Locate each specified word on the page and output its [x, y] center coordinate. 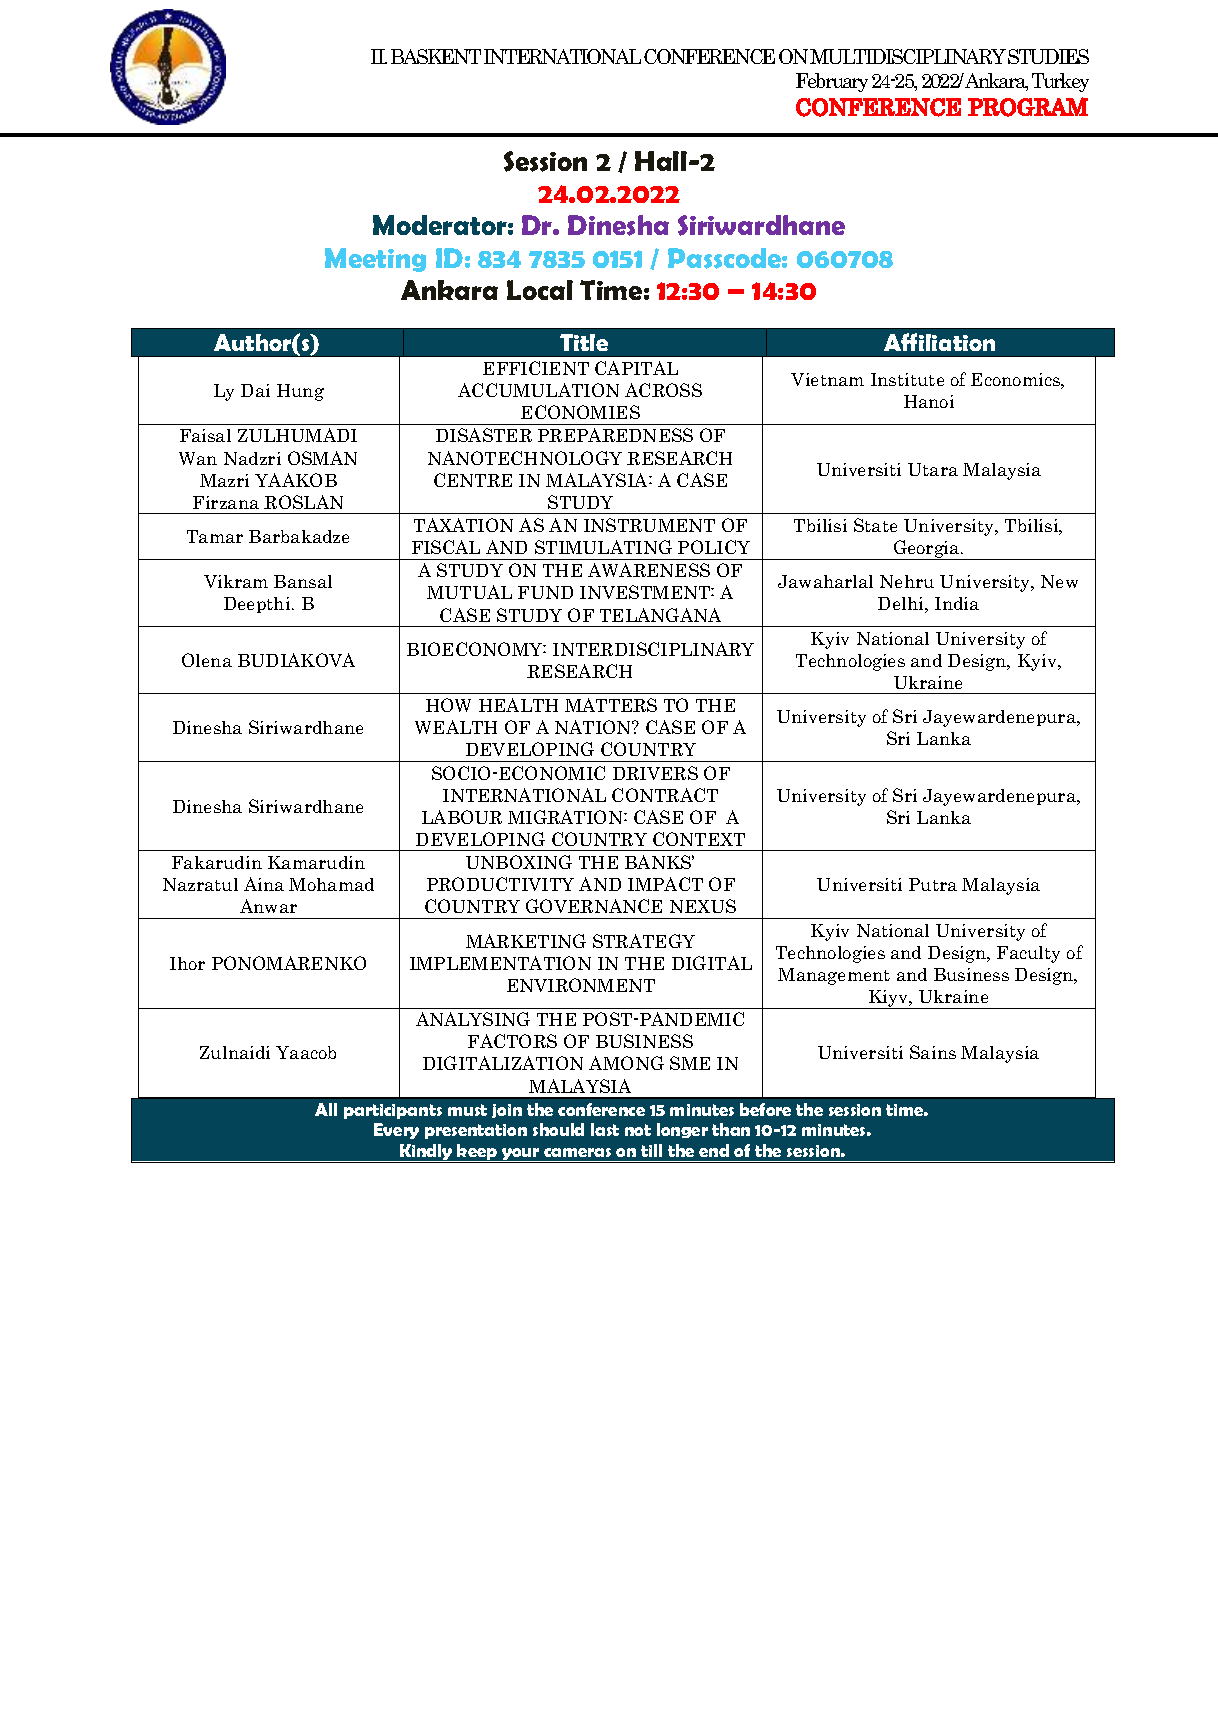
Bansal [303, 581]
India [957, 603]
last [605, 1129]
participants [393, 1111]
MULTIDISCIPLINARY [908, 56]
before [765, 1109]
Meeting [375, 260]
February [832, 82]
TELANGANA [660, 615]
